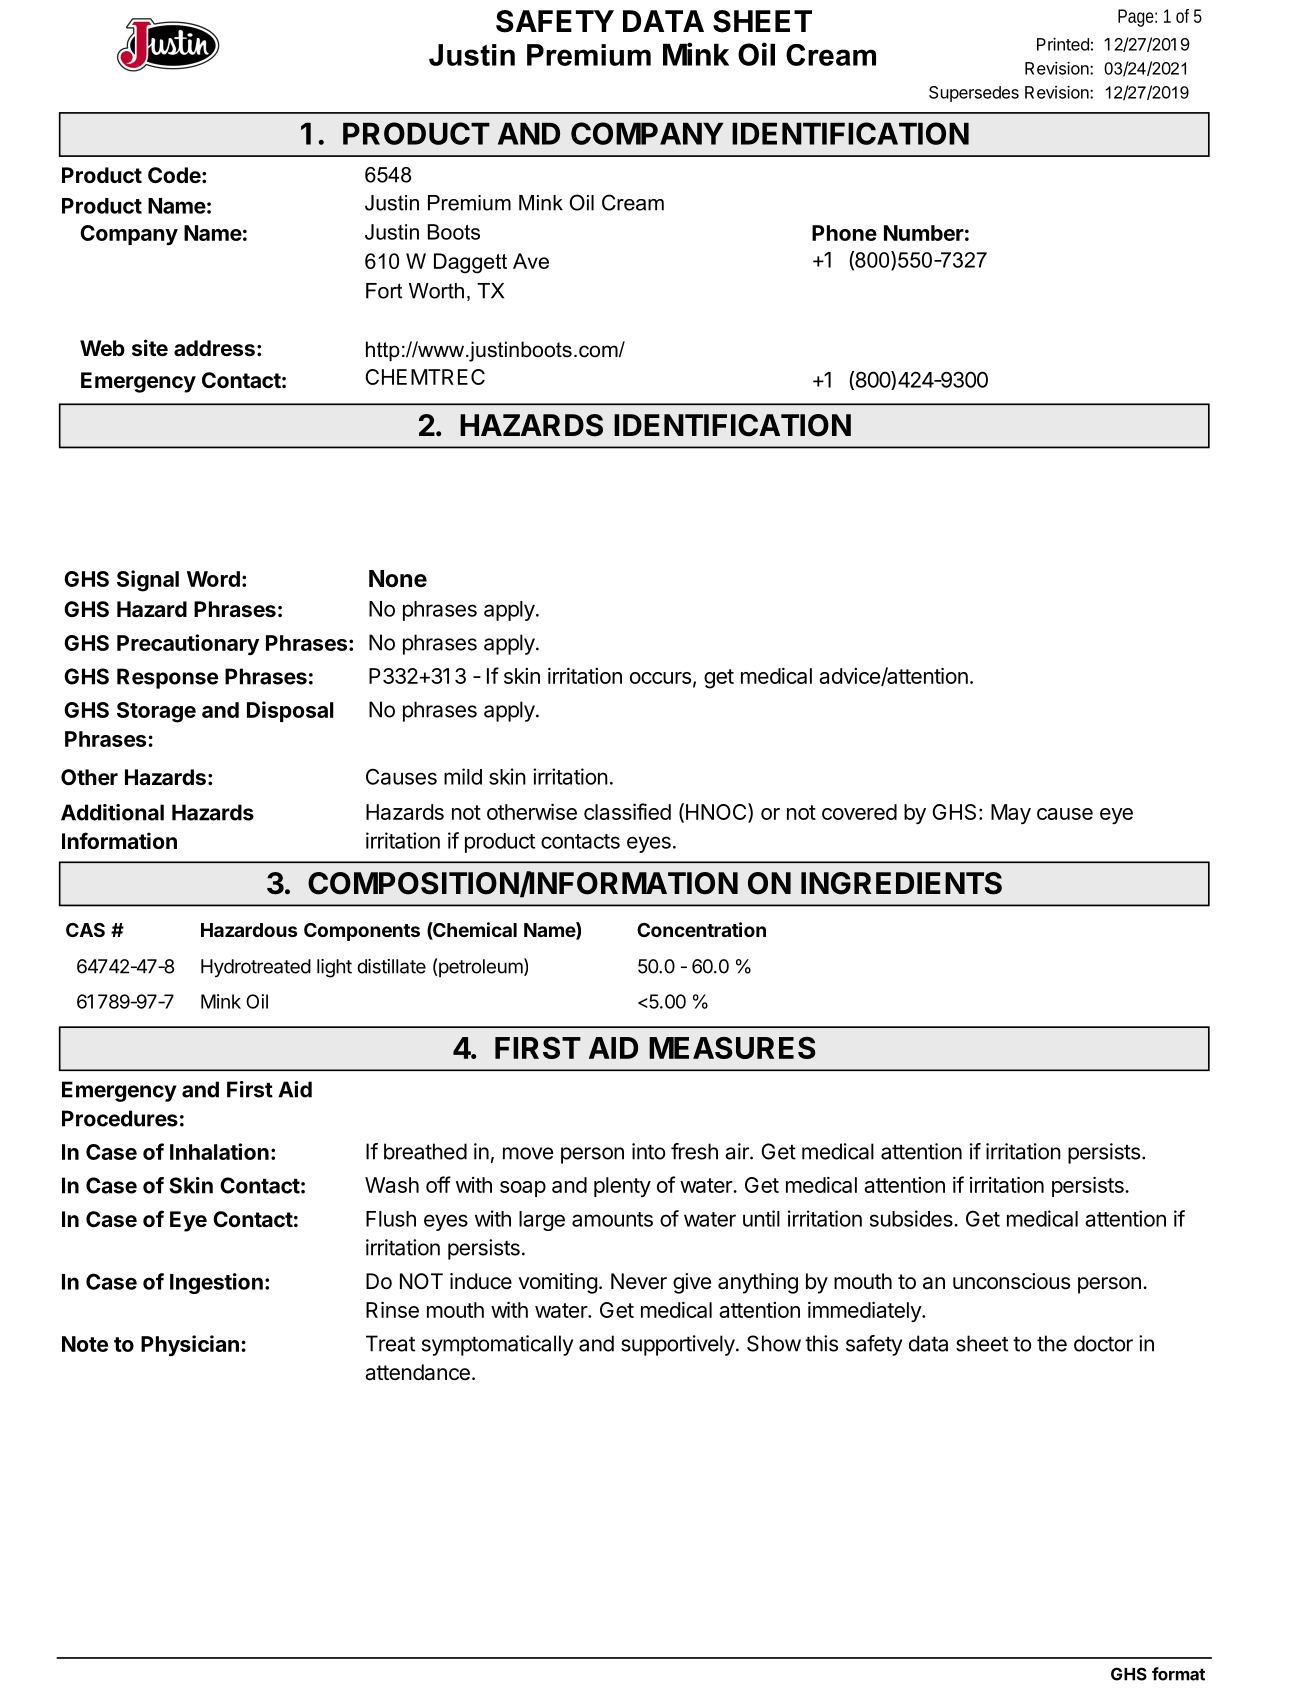 The width and height of the document is (1306, 1690). What do you see at coordinates (678, 1345) in the document?
I see `supportively` at bounding box center [678, 1345].
